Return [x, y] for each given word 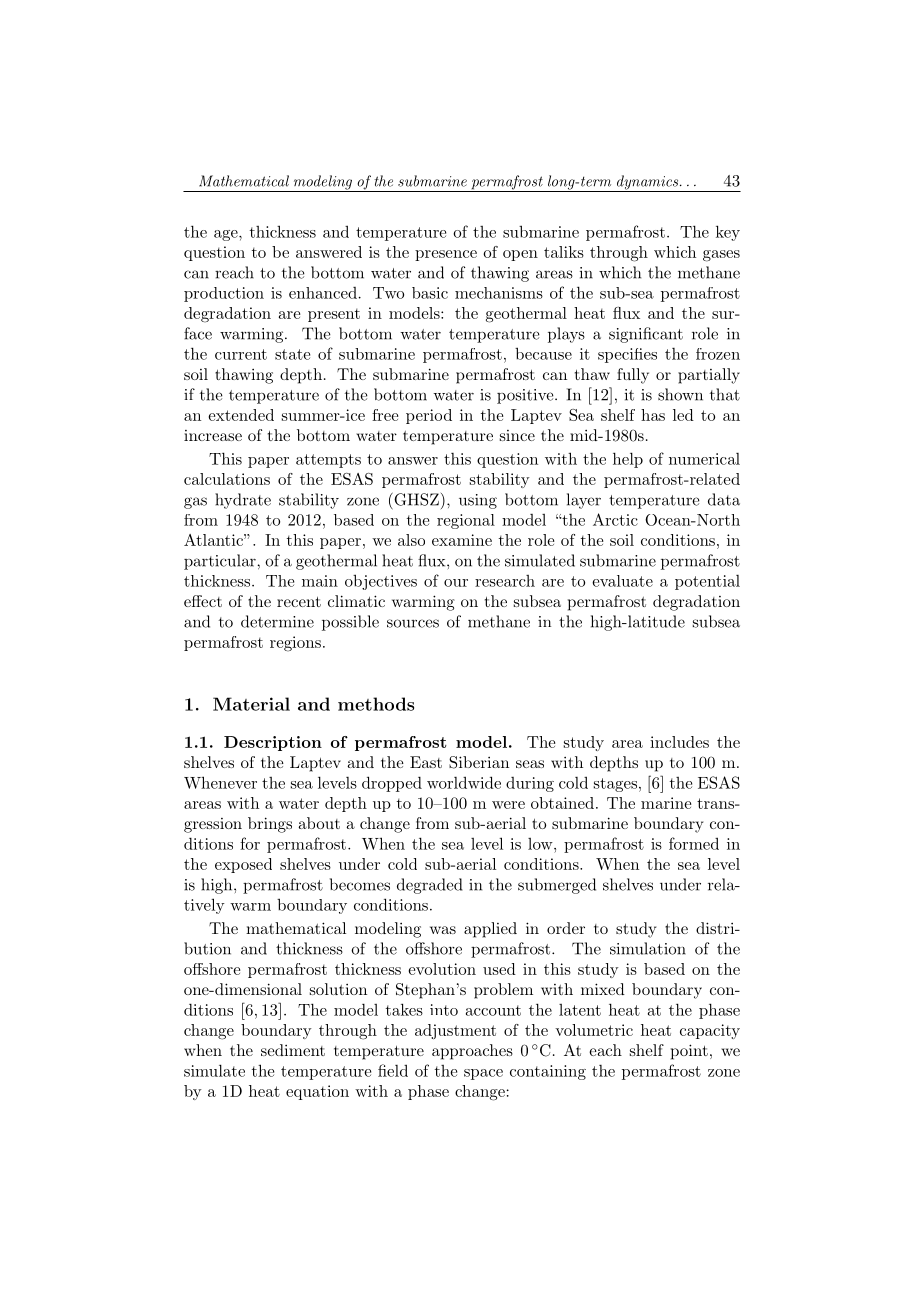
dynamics [647, 183]
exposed [243, 865]
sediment [293, 1050]
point [689, 1052]
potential [707, 582]
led [683, 415]
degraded [430, 886]
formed [694, 843]
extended [241, 415]
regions [295, 644]
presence [446, 255]
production [224, 294]
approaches [472, 1052]
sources [413, 623]
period [429, 416]
